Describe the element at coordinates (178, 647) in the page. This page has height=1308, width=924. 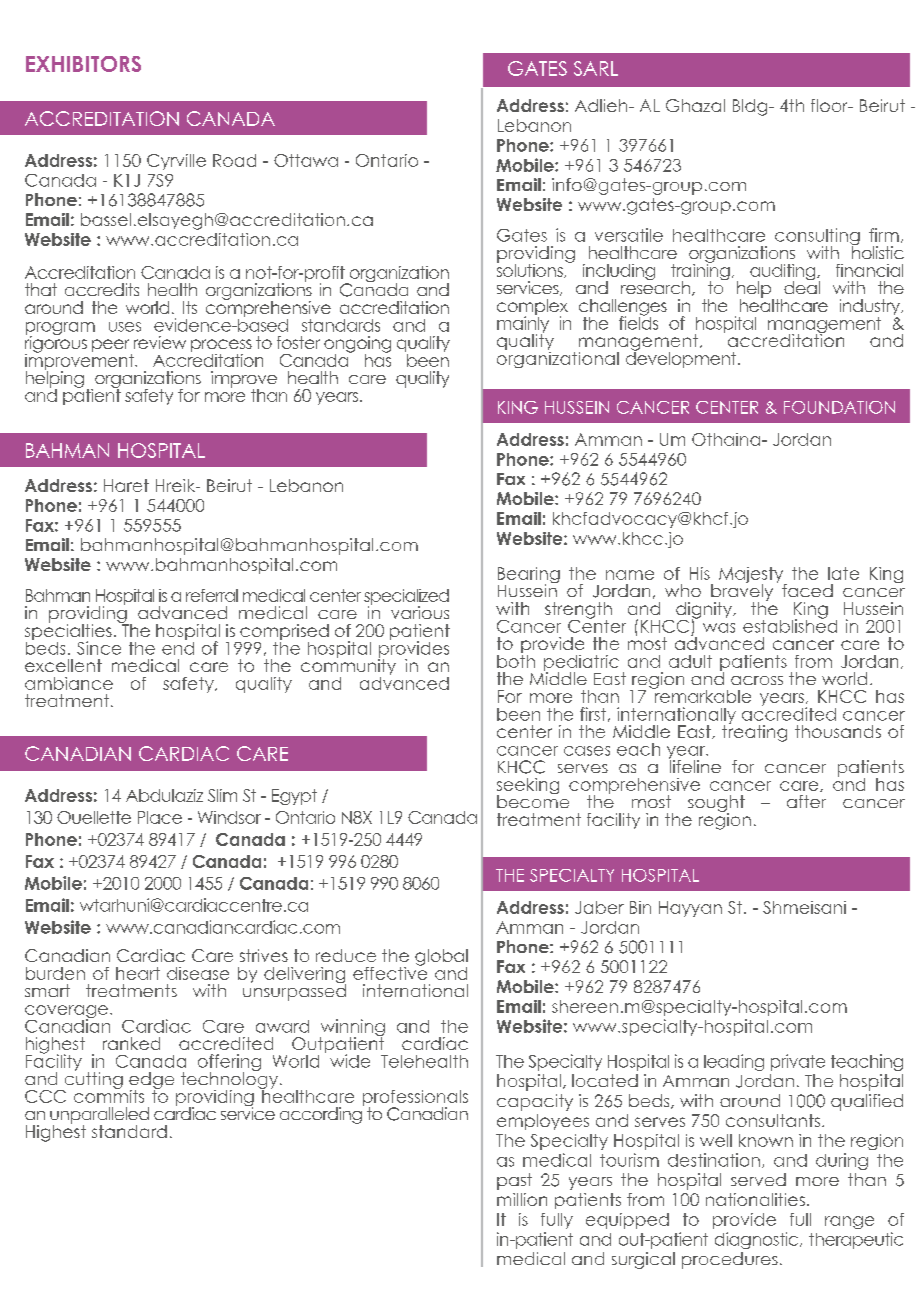
I see `end` at that location.
